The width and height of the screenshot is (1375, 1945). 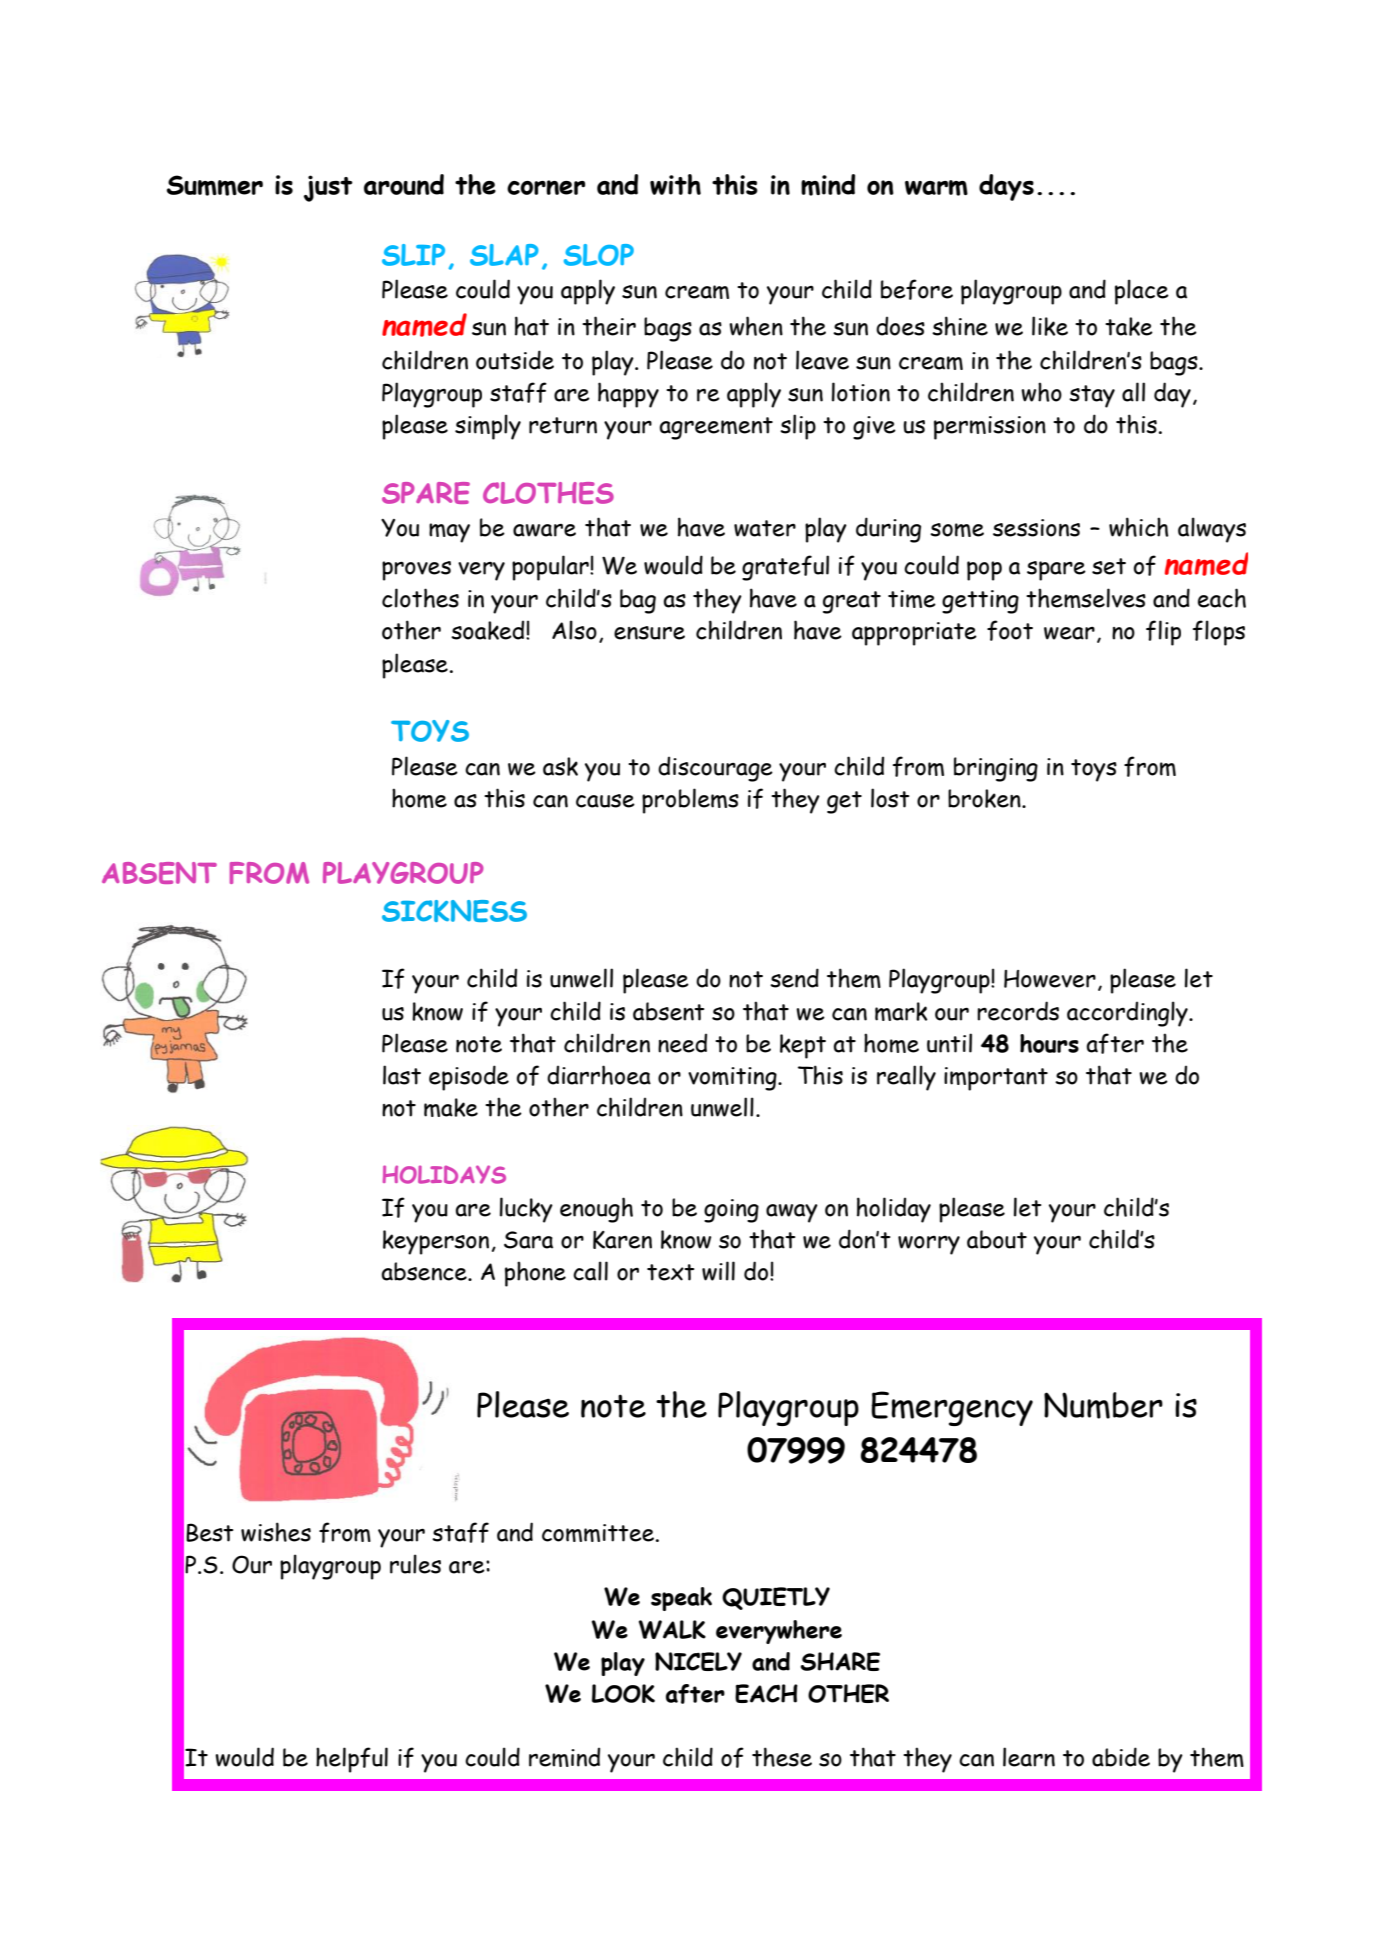 What do you see at coordinates (489, 630) in the screenshot?
I see `soaked` at bounding box center [489, 630].
